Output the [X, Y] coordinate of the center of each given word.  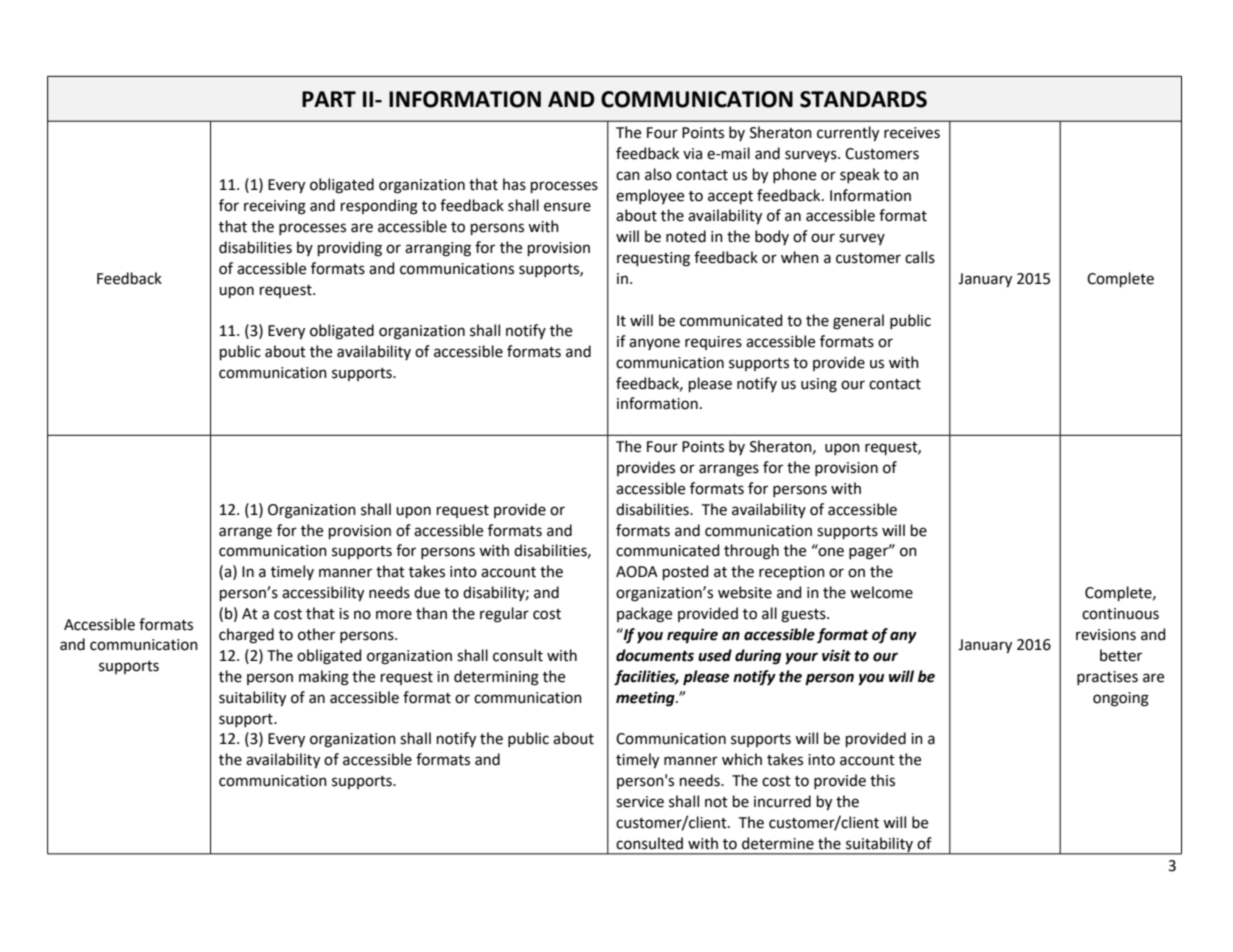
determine [778, 843]
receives [912, 133]
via [692, 154]
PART [329, 99]
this [882, 780]
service [640, 802]
